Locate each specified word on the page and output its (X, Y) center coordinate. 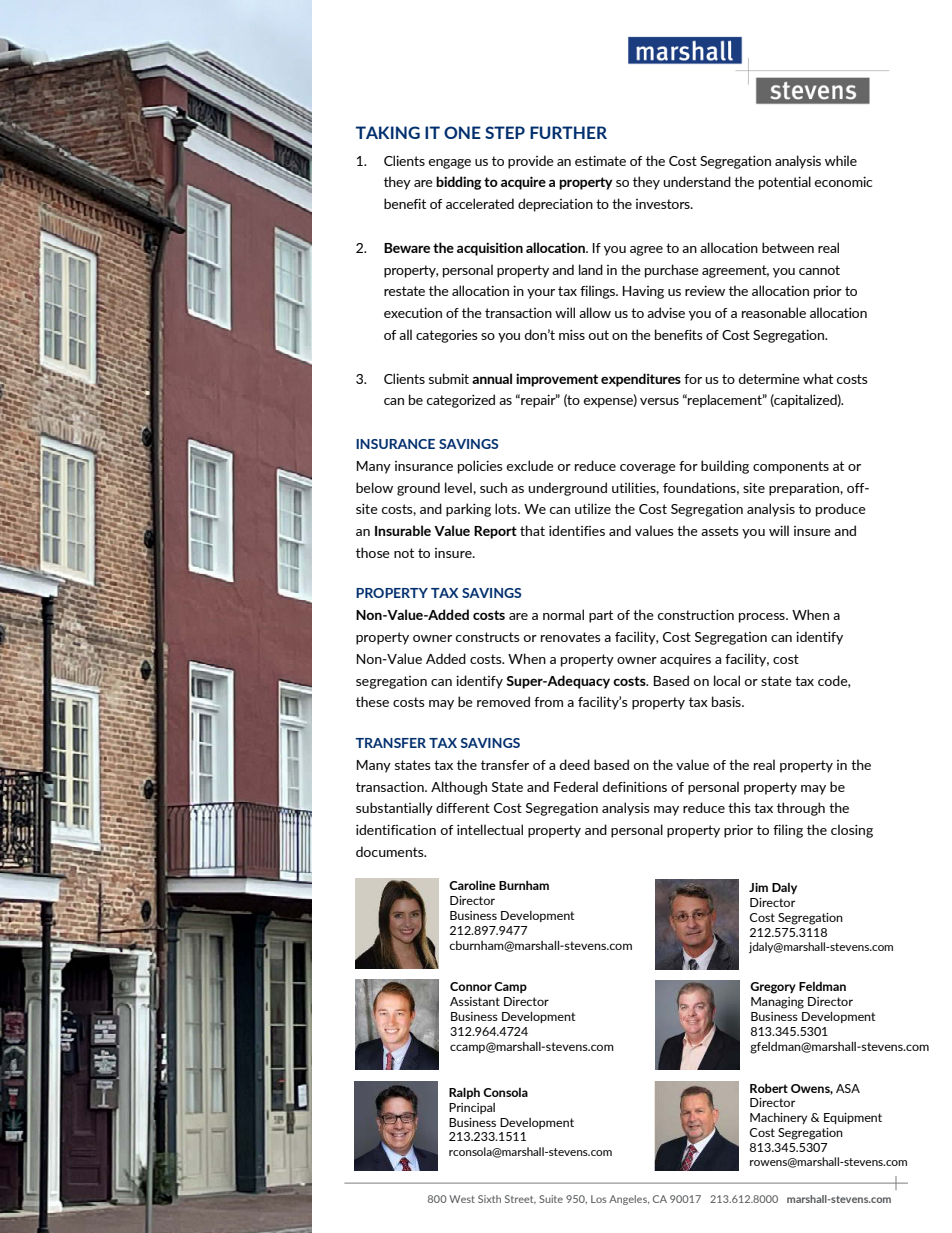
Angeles (629, 1200)
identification (396, 829)
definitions (635, 786)
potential (785, 183)
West (462, 1199)
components (791, 467)
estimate (600, 160)
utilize (593, 508)
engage (449, 164)
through (801, 809)
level (459, 487)
